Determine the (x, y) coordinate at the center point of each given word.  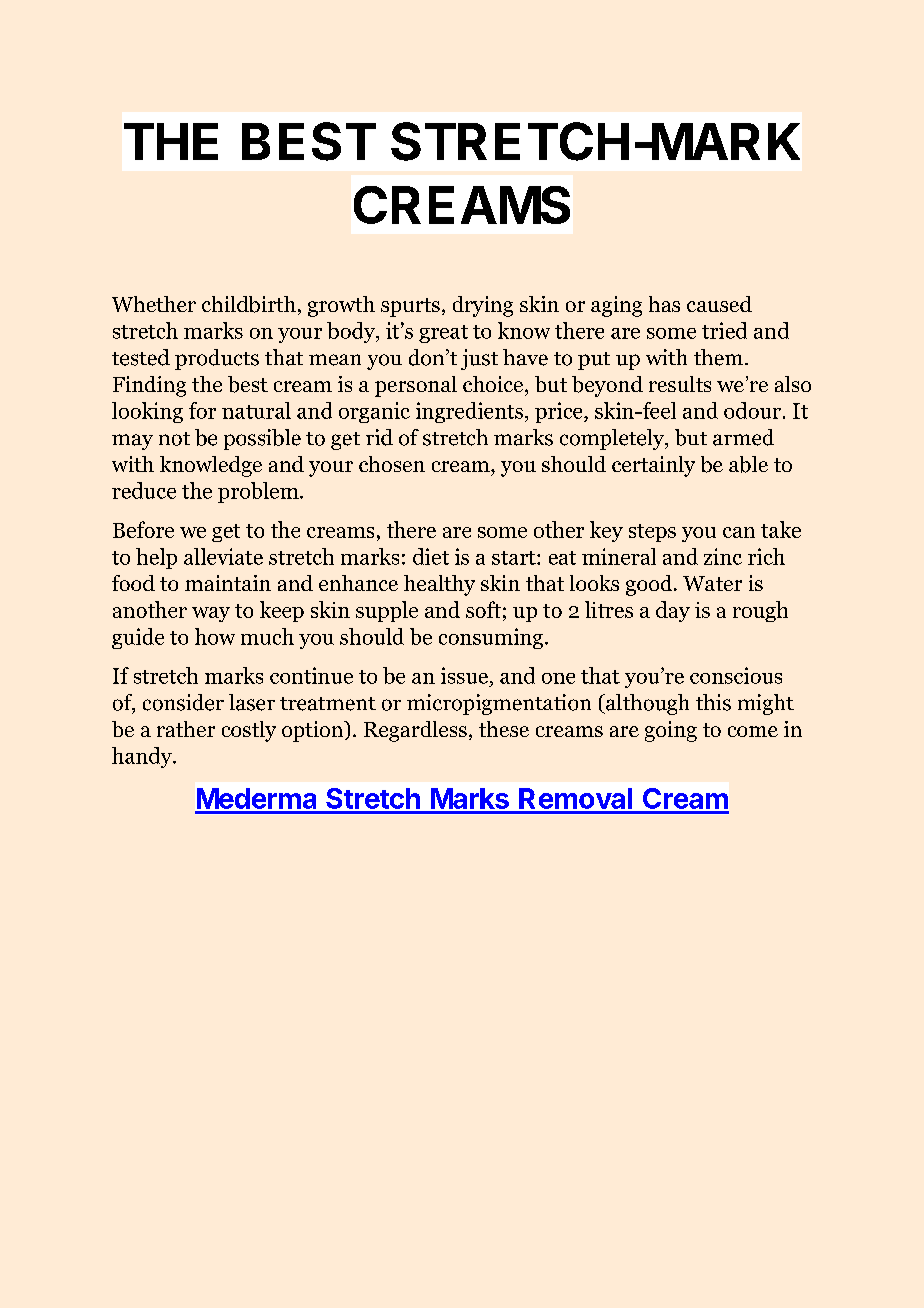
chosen (392, 464)
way (211, 614)
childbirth (249, 304)
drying (483, 306)
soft (483, 609)
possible (262, 439)
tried (724, 330)
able (748, 464)
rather (186, 729)
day (673, 611)
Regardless (415, 731)
